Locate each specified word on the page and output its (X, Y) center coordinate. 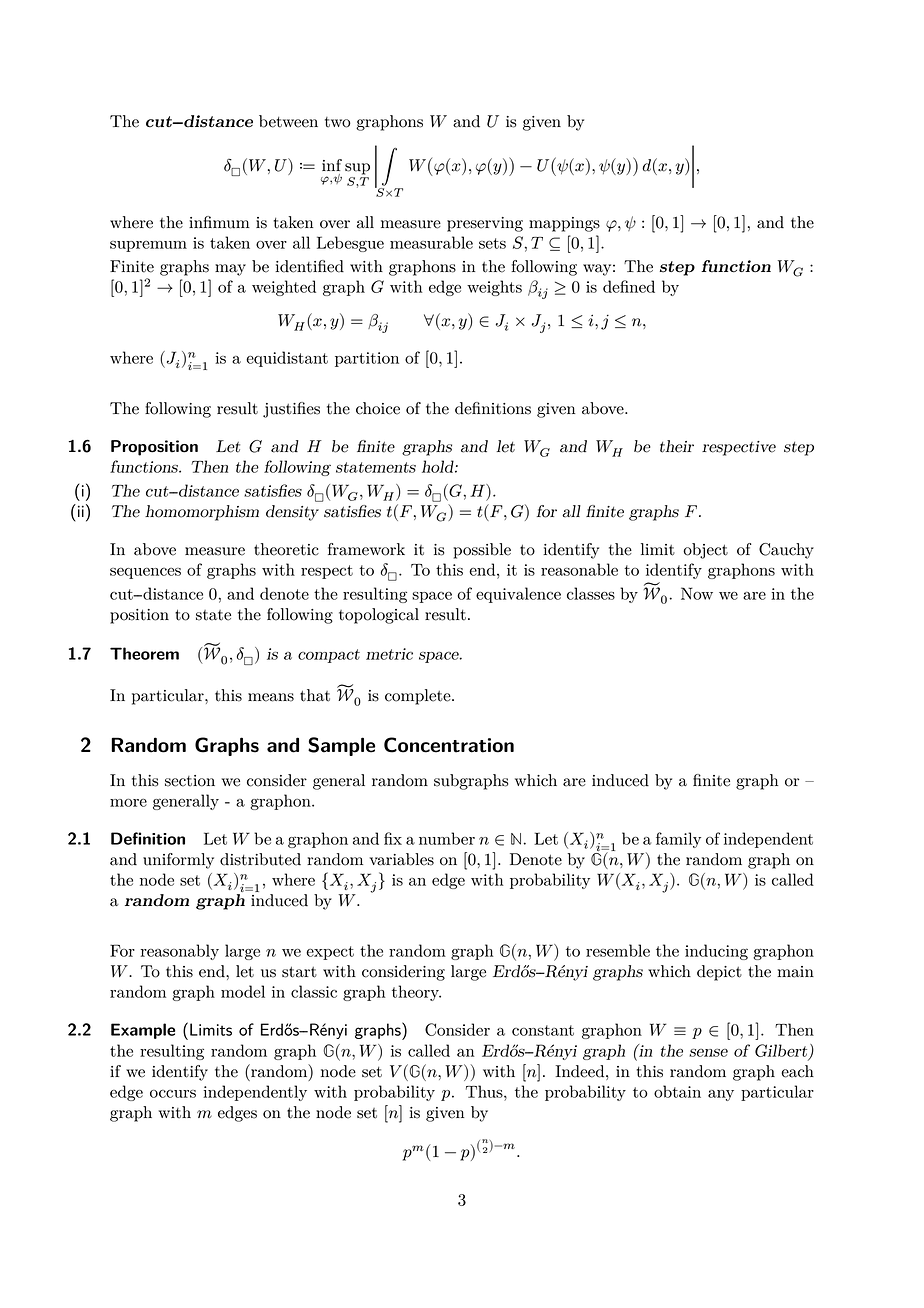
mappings (564, 224)
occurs (173, 1093)
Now (697, 593)
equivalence (518, 595)
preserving (485, 224)
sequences (145, 573)
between (288, 121)
